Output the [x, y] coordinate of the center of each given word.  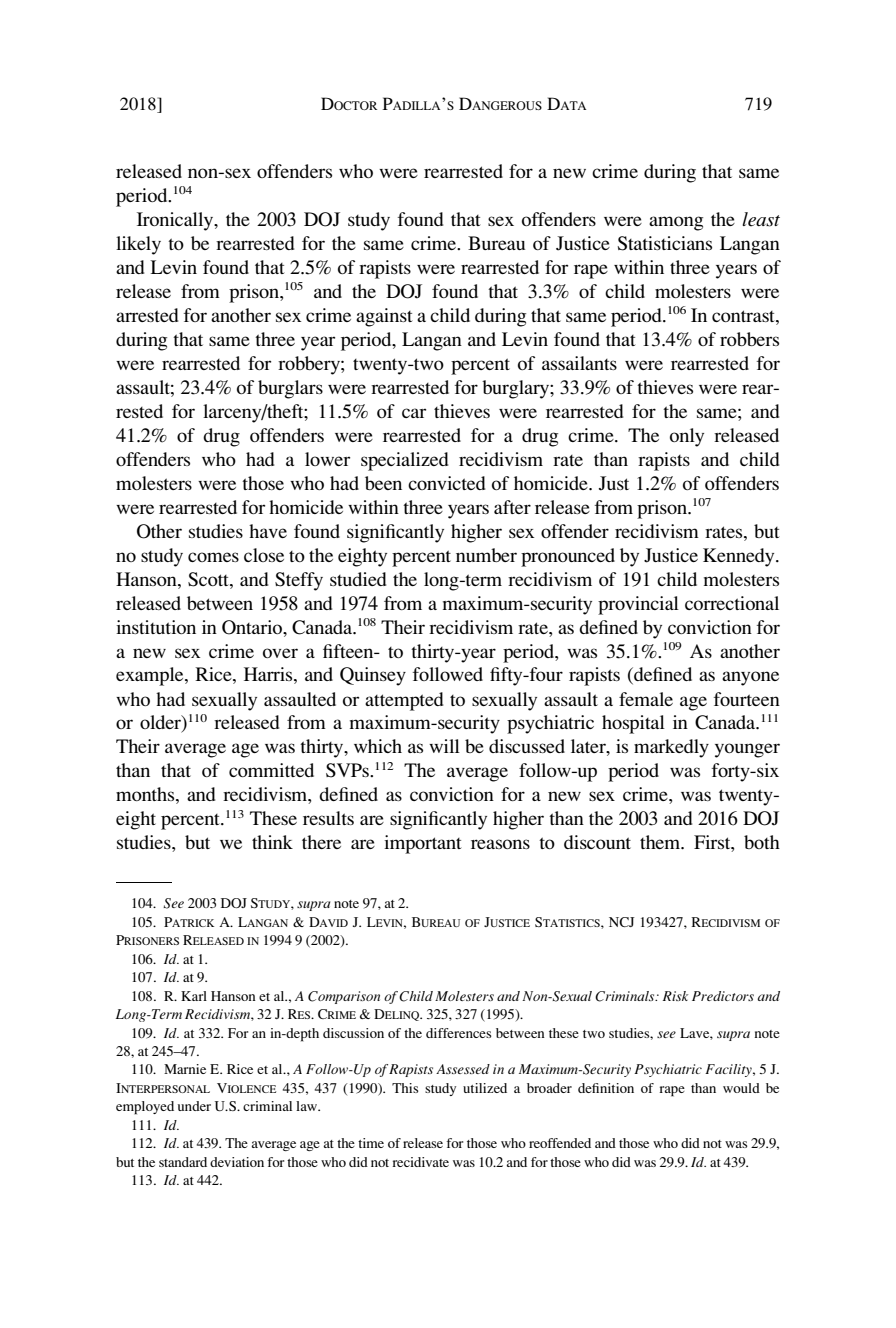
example [151, 676]
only [687, 437]
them [661, 842]
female [646, 699]
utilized [485, 1088]
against [384, 317]
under [194, 1106]
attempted [404, 701]
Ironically [176, 221]
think [272, 842]
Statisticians [665, 243]
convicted [446, 483]
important [423, 844]
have [268, 531]
